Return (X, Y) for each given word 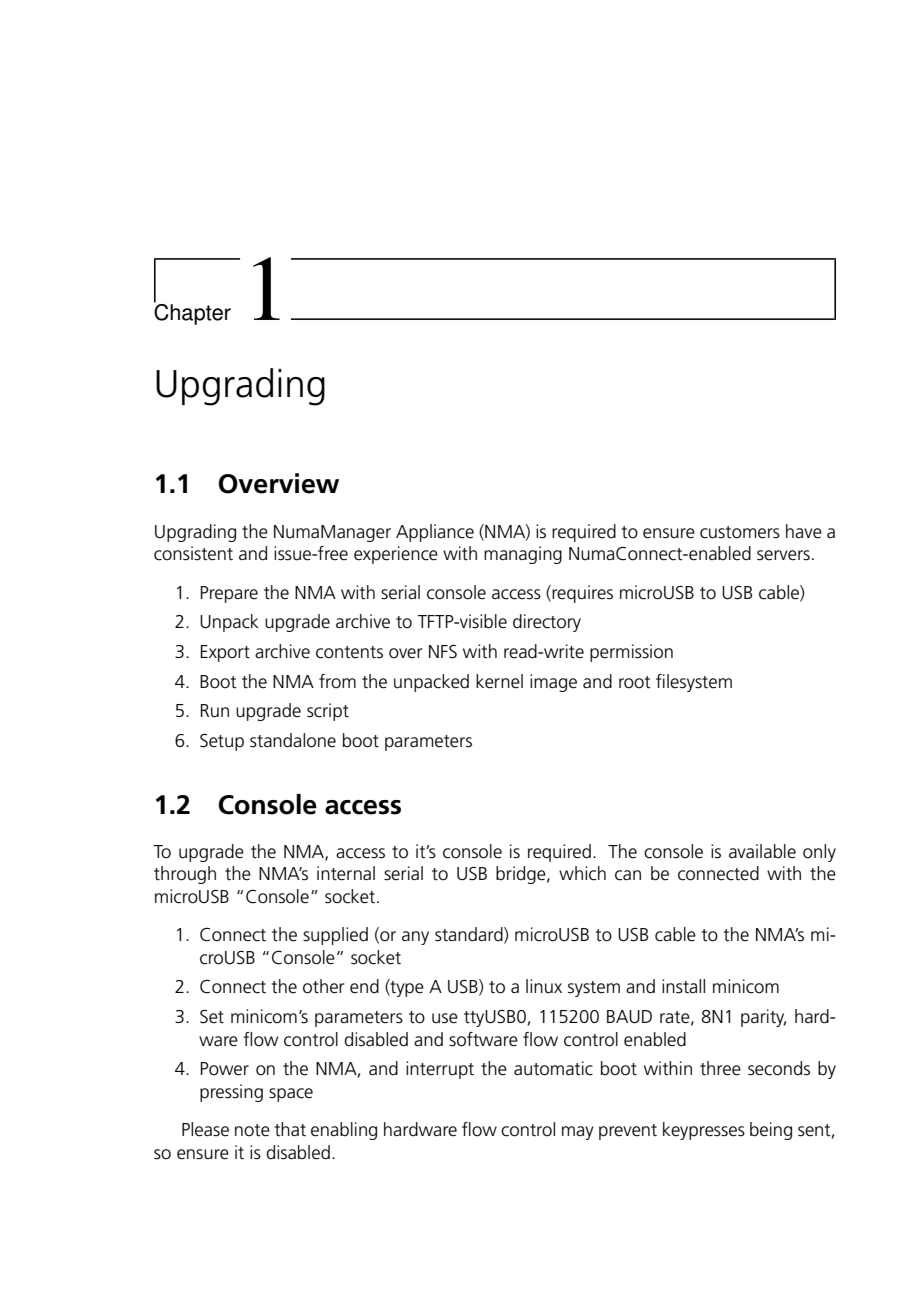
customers (740, 532)
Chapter (192, 313)
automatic (553, 1068)
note (252, 1130)
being (771, 1131)
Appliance (435, 533)
